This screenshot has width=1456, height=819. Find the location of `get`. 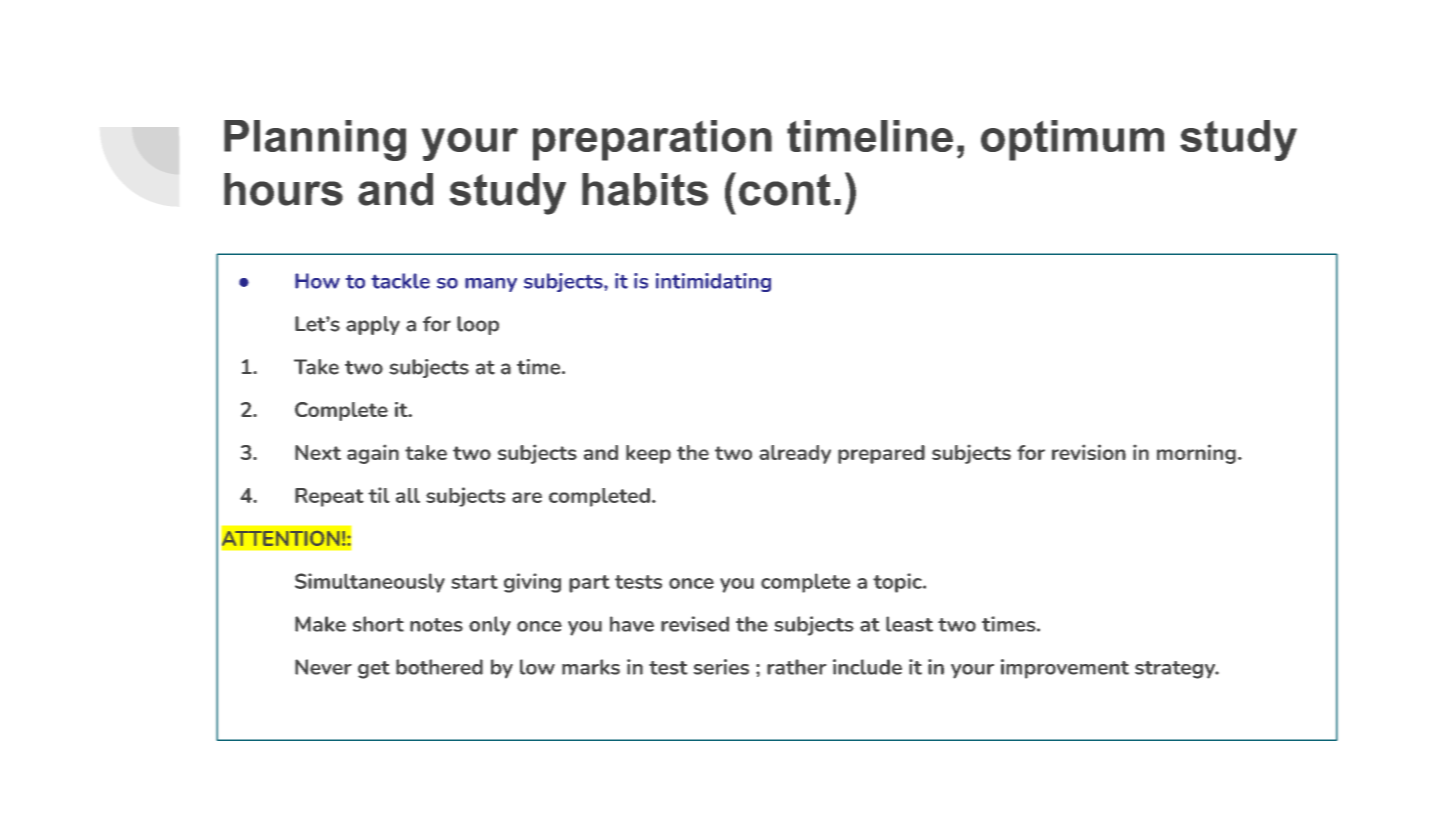

get is located at coordinates (374, 670).
